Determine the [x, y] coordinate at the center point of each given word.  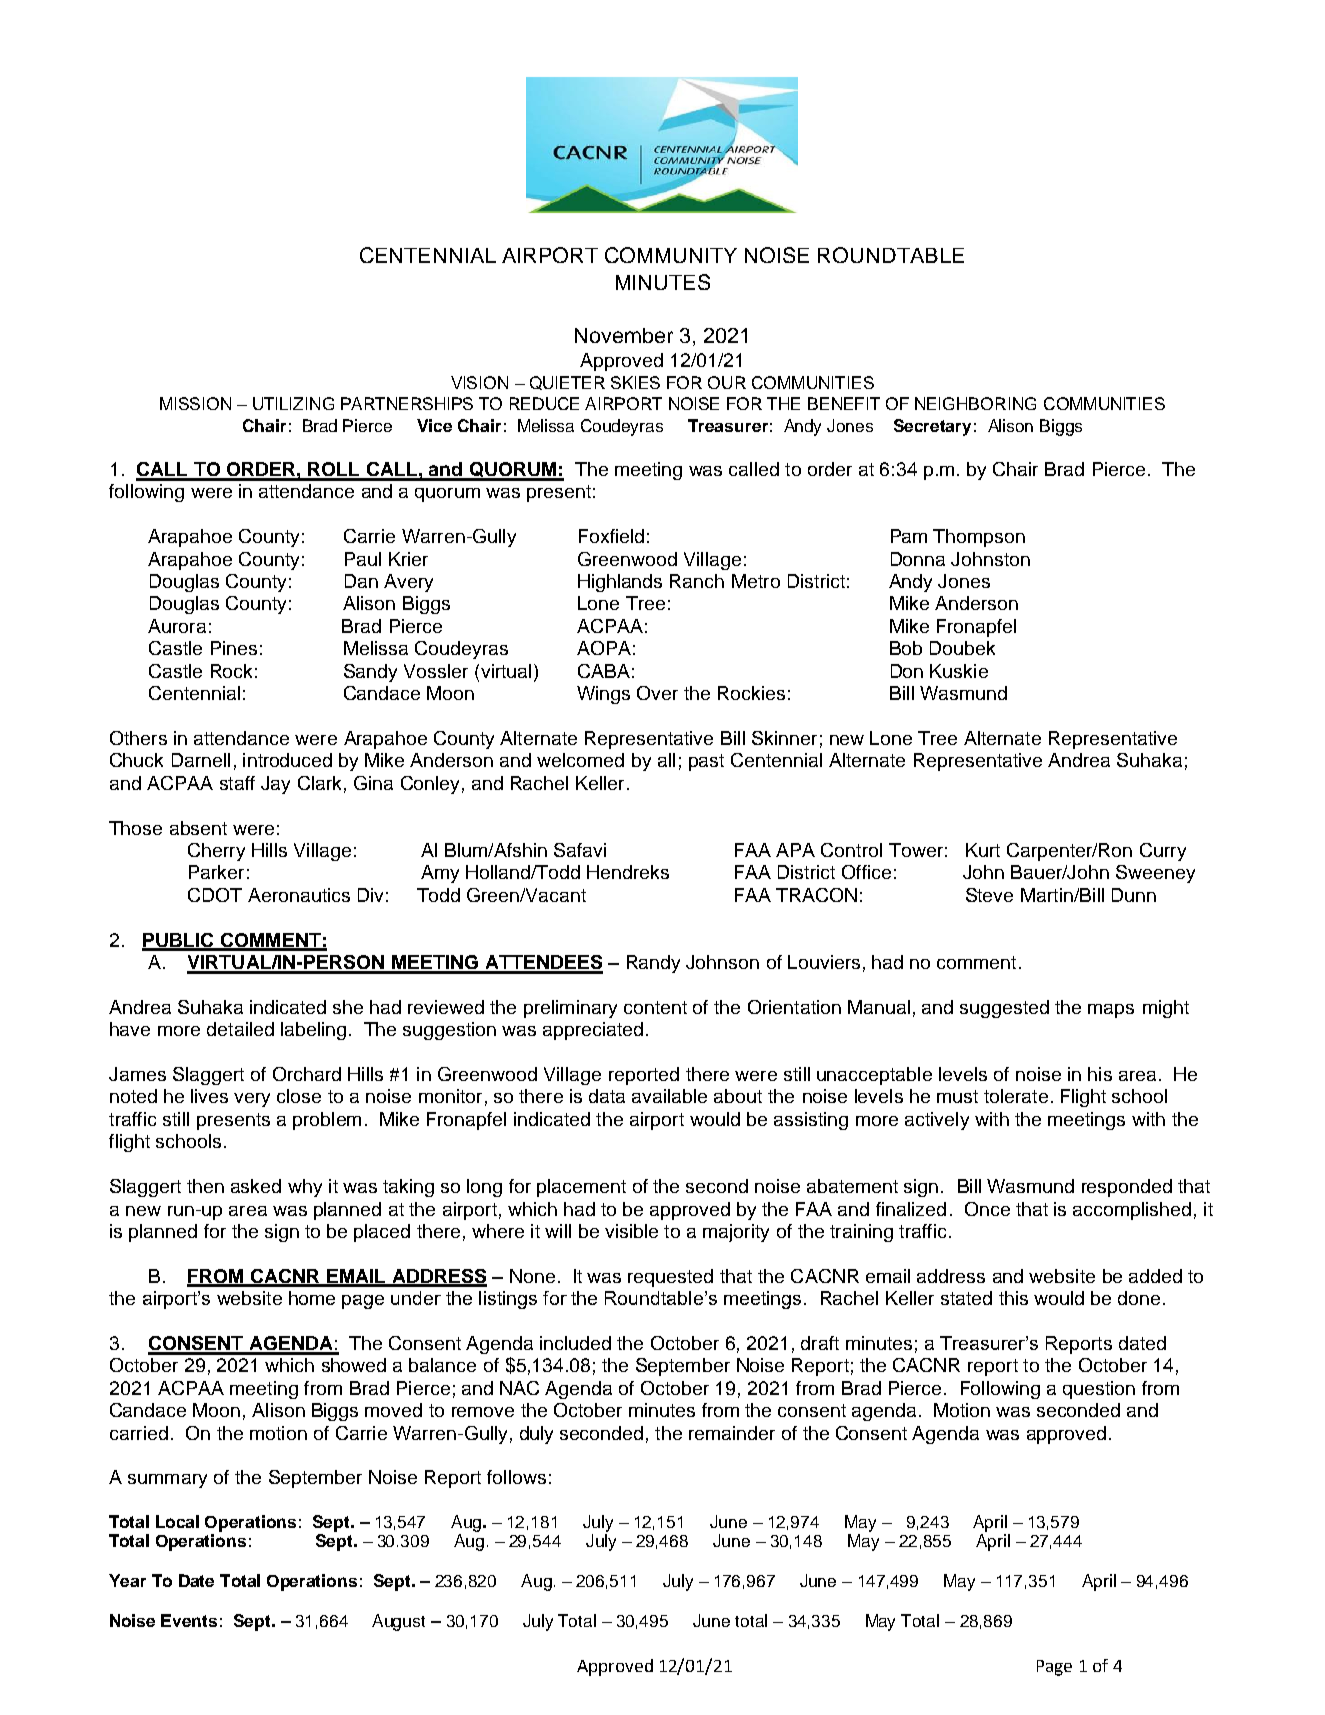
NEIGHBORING [975, 403]
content [655, 1007]
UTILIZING [293, 403]
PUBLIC [179, 941]
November [624, 335]
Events [189, 1620]
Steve [989, 895]
